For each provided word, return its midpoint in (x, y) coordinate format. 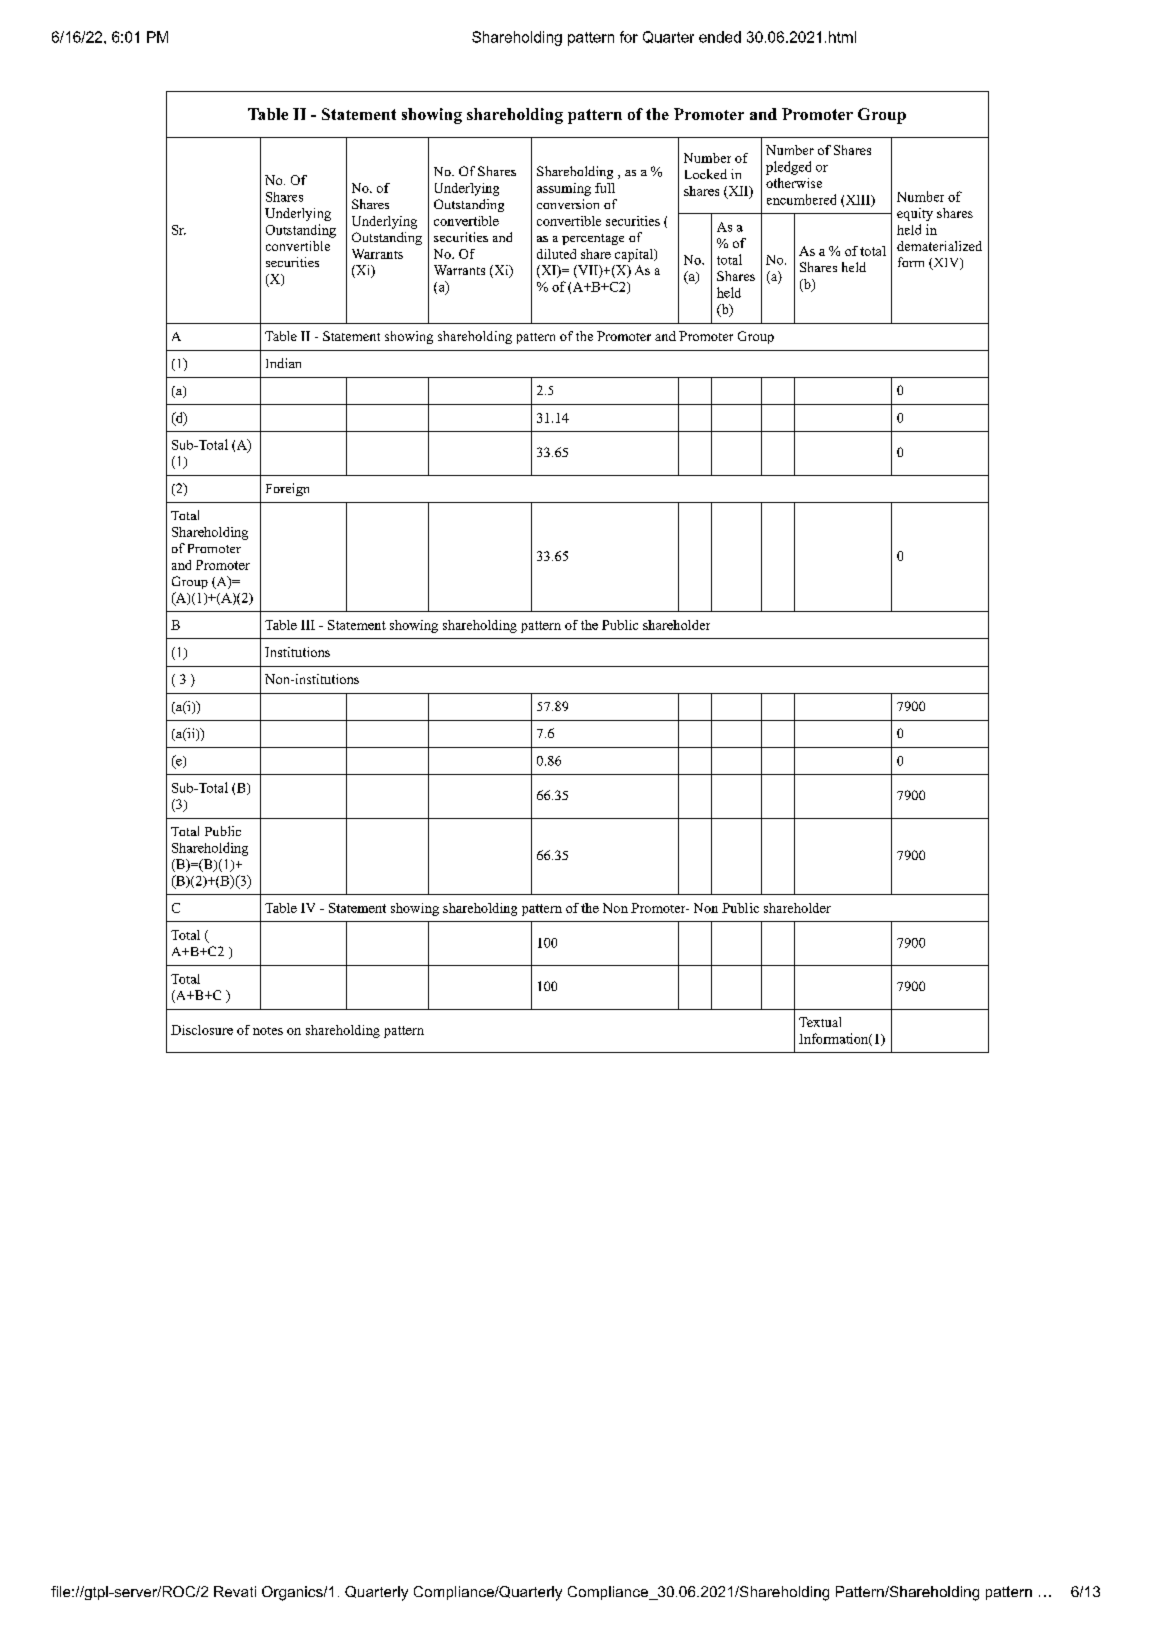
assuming (564, 189)
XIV (946, 264)
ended (720, 37)
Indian (283, 363)
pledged (788, 168)
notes (268, 1031)
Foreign (287, 489)
